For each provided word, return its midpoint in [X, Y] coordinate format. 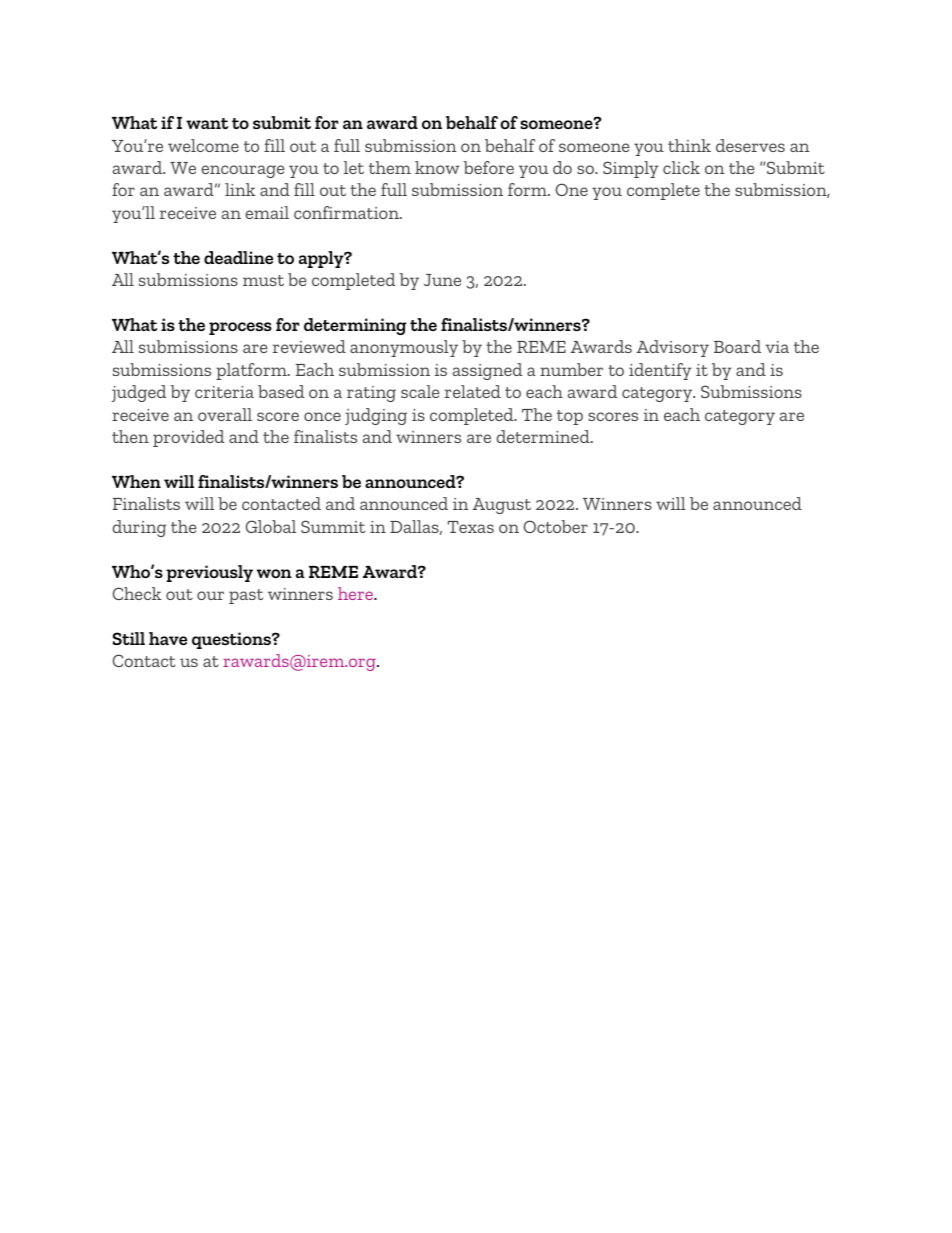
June [442, 280]
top [570, 417]
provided [188, 438]
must [263, 280]
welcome [203, 145]
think [689, 145]
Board [737, 346]
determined [544, 436]
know [437, 167]
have [168, 638]
